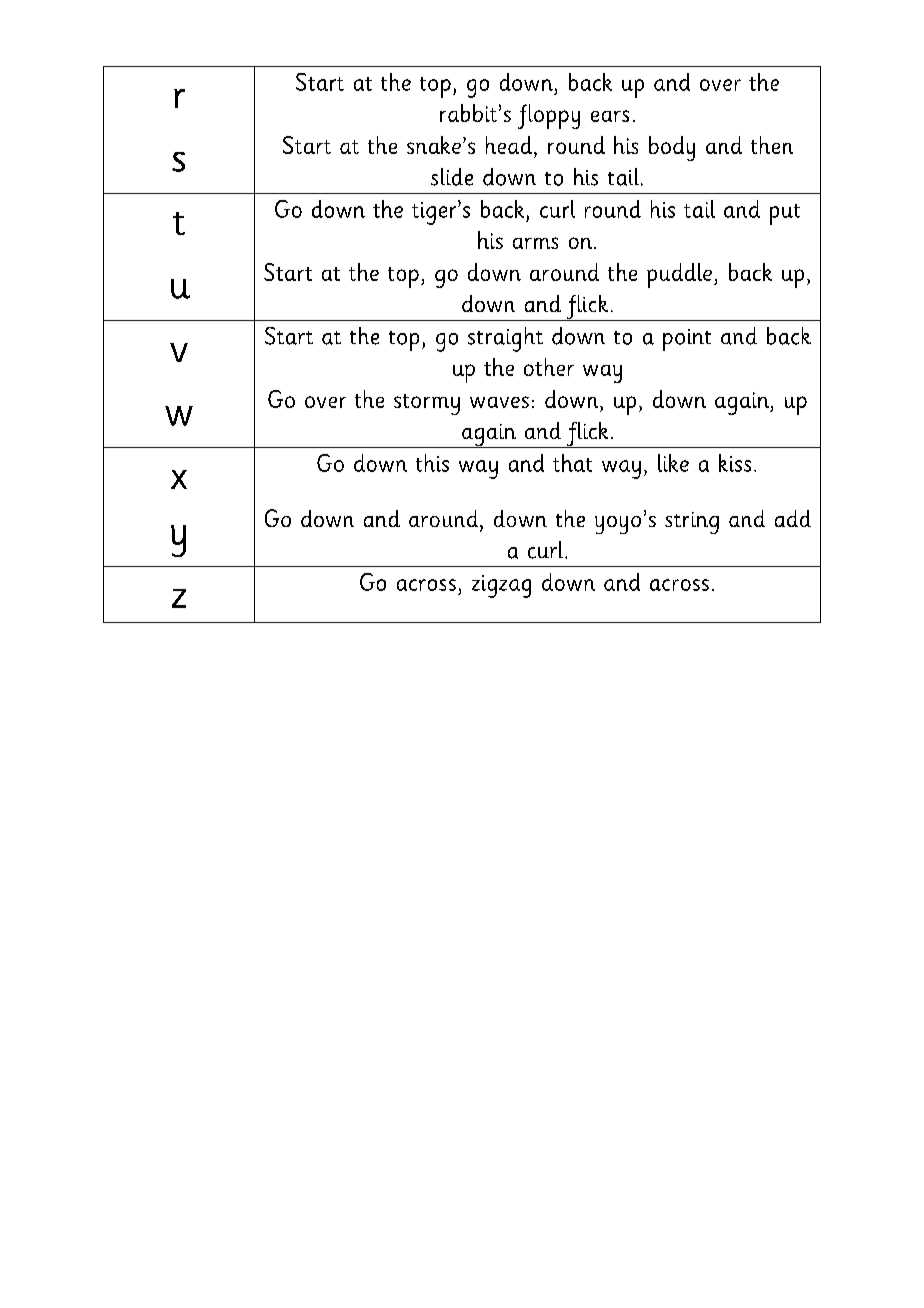 This screenshot has width=924, height=1308. I want to click on point, so click(687, 340).
